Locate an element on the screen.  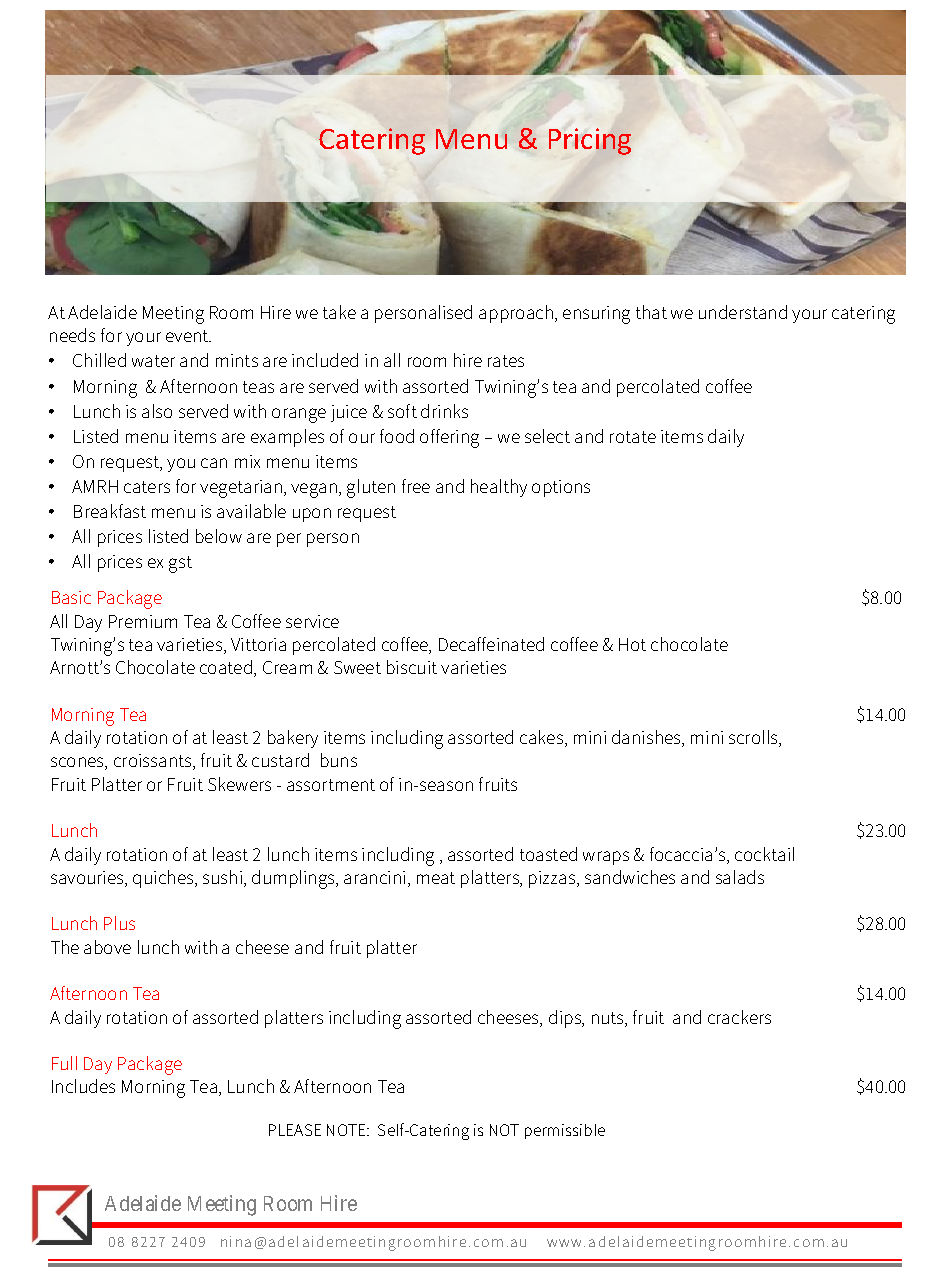
that is located at coordinates (651, 312).
